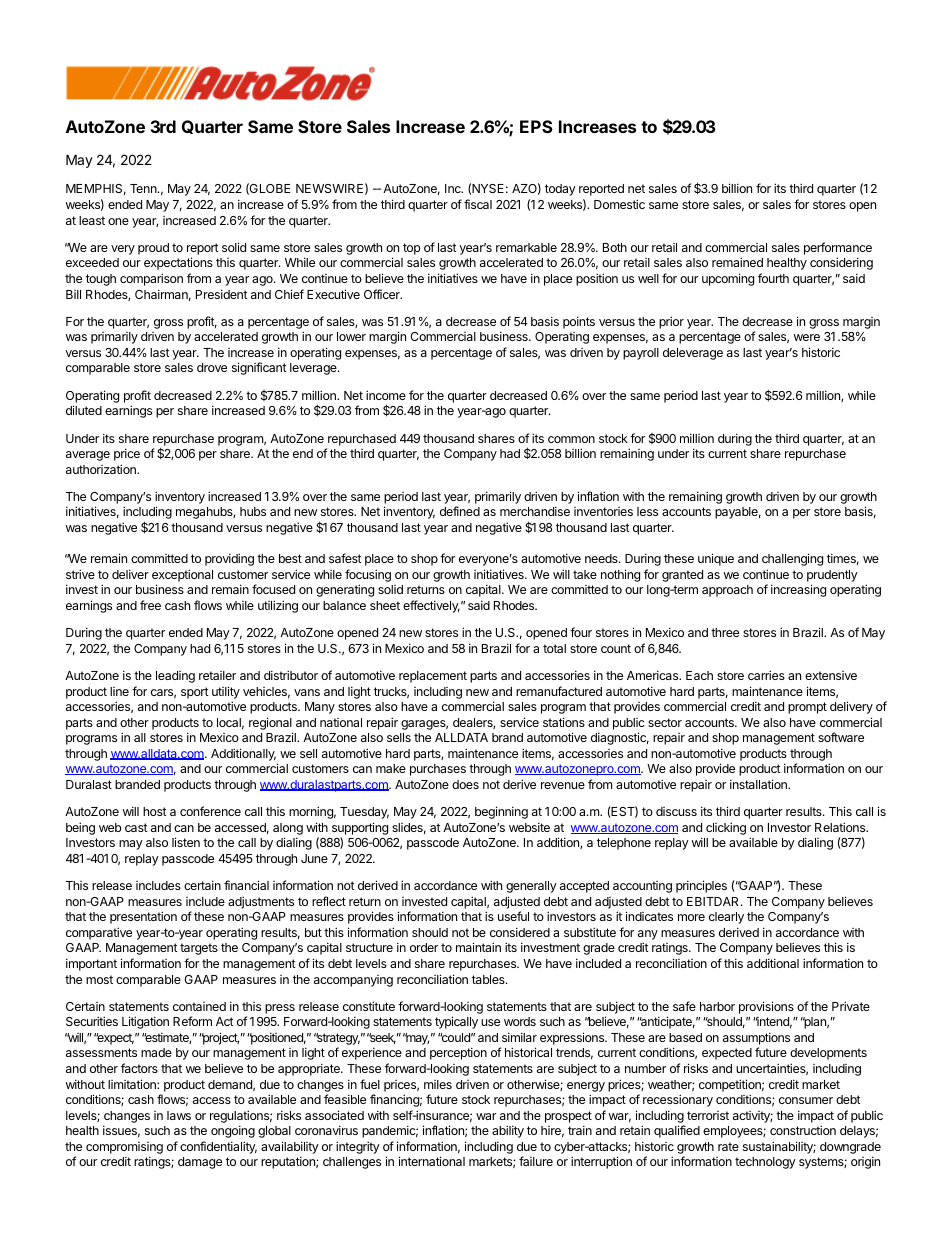  Describe the element at coordinates (536, 1161) in the page. I see `failure` at that location.
